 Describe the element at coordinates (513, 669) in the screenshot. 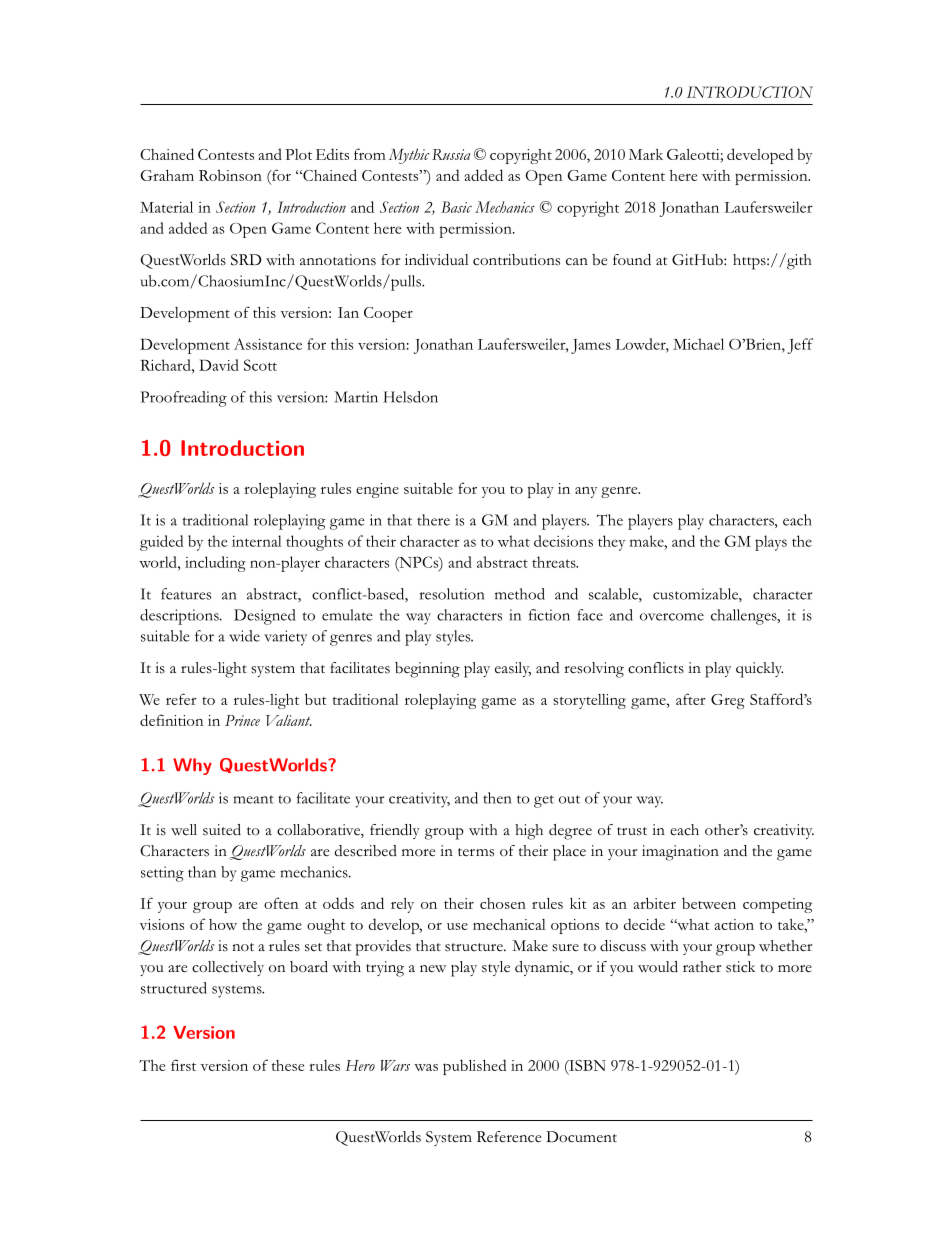

I see `easily` at that location.
